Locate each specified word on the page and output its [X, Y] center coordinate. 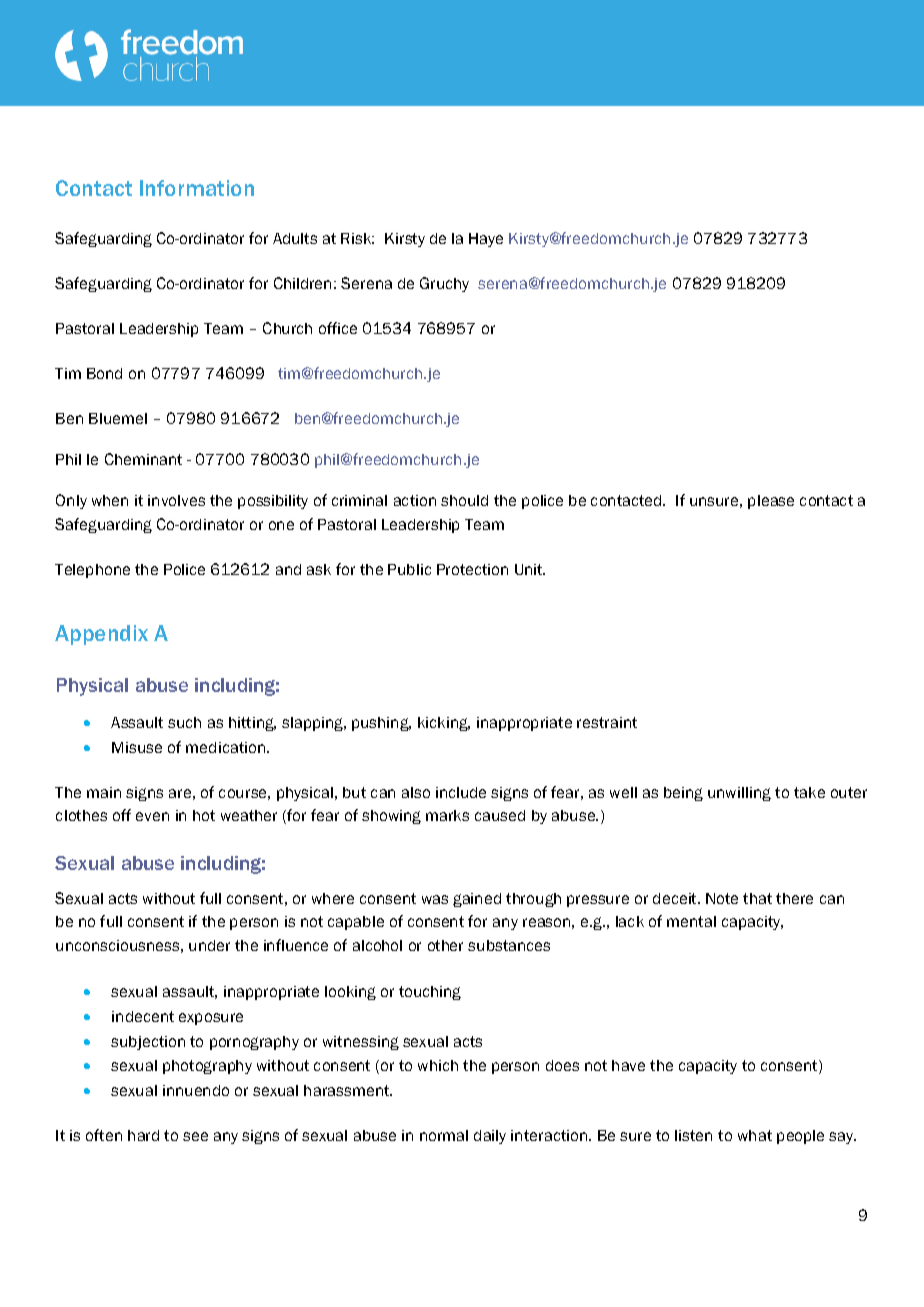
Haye [486, 240]
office [338, 328]
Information [197, 188]
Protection [472, 569]
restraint [607, 722]
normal [444, 1135]
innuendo [196, 1090]
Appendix [101, 635]
